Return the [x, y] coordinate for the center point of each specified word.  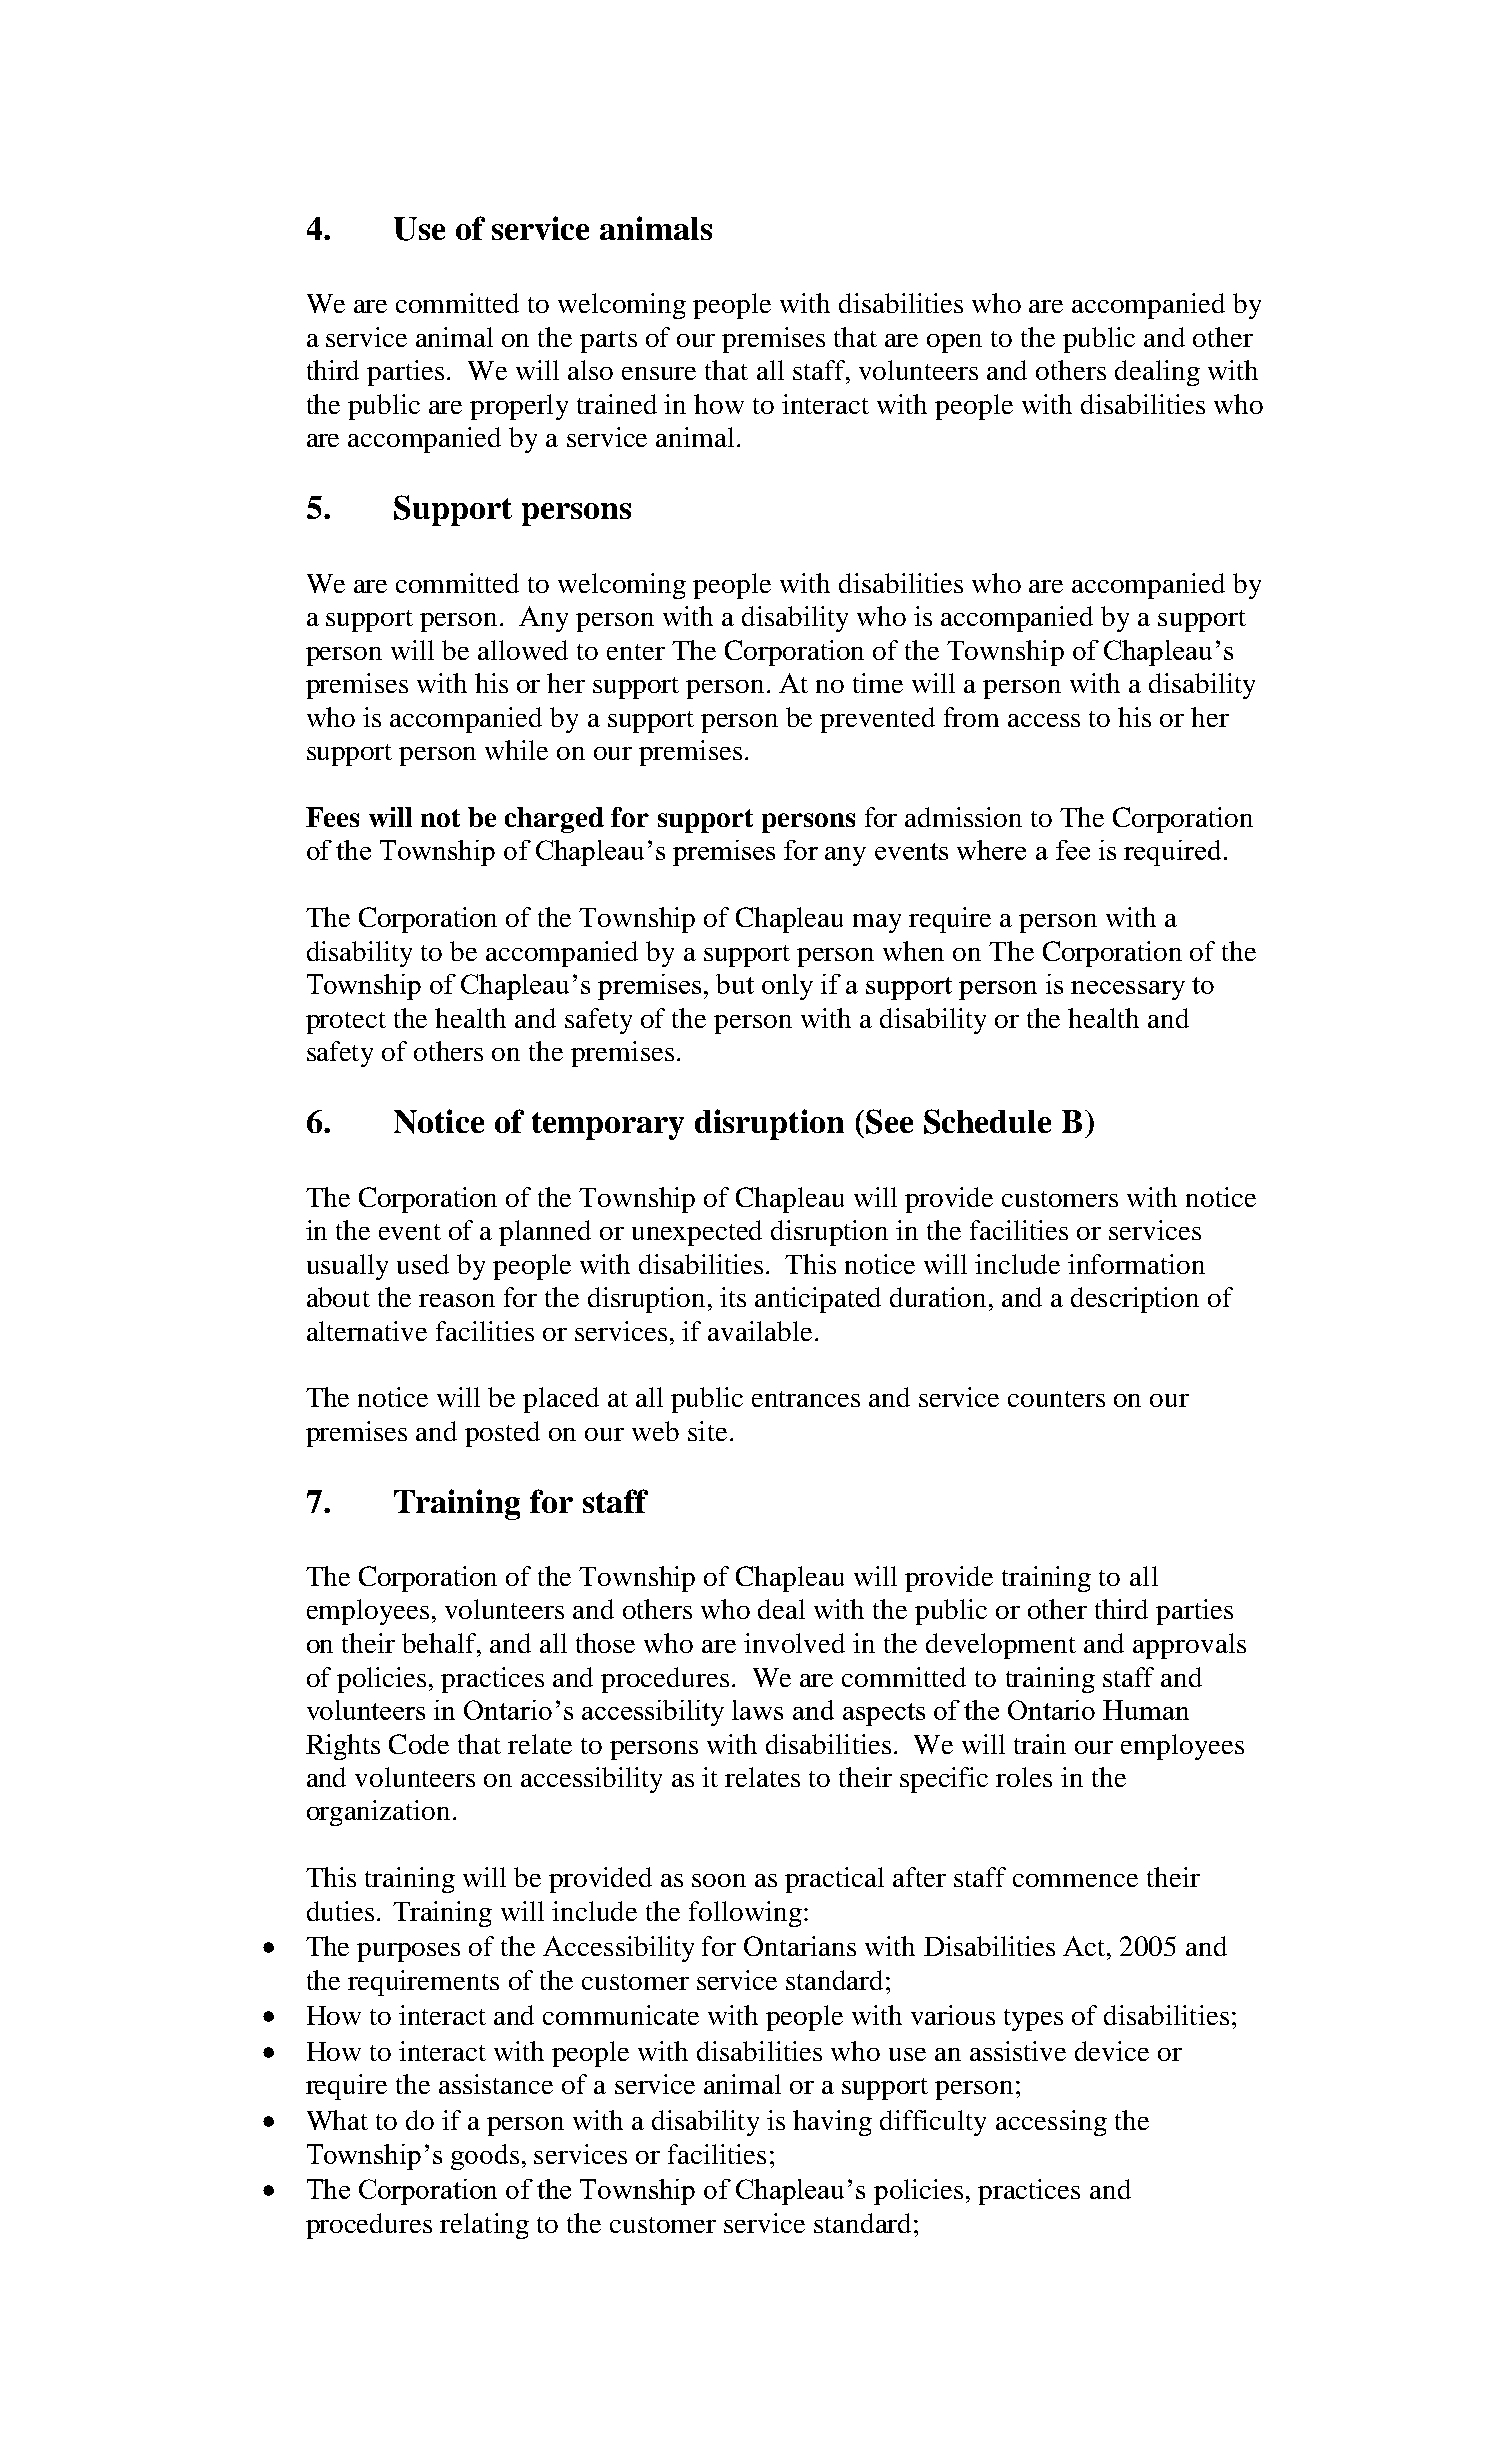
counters [1056, 1399]
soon [719, 1880]
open [954, 343]
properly [519, 407]
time [878, 683]
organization [378, 1813]
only [787, 987]
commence [1075, 1880]
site [707, 1431]
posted [502, 1434]
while [516, 750]
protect [346, 1023]
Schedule [987, 1121]
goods [485, 2157]
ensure [659, 373]
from [971, 717]
